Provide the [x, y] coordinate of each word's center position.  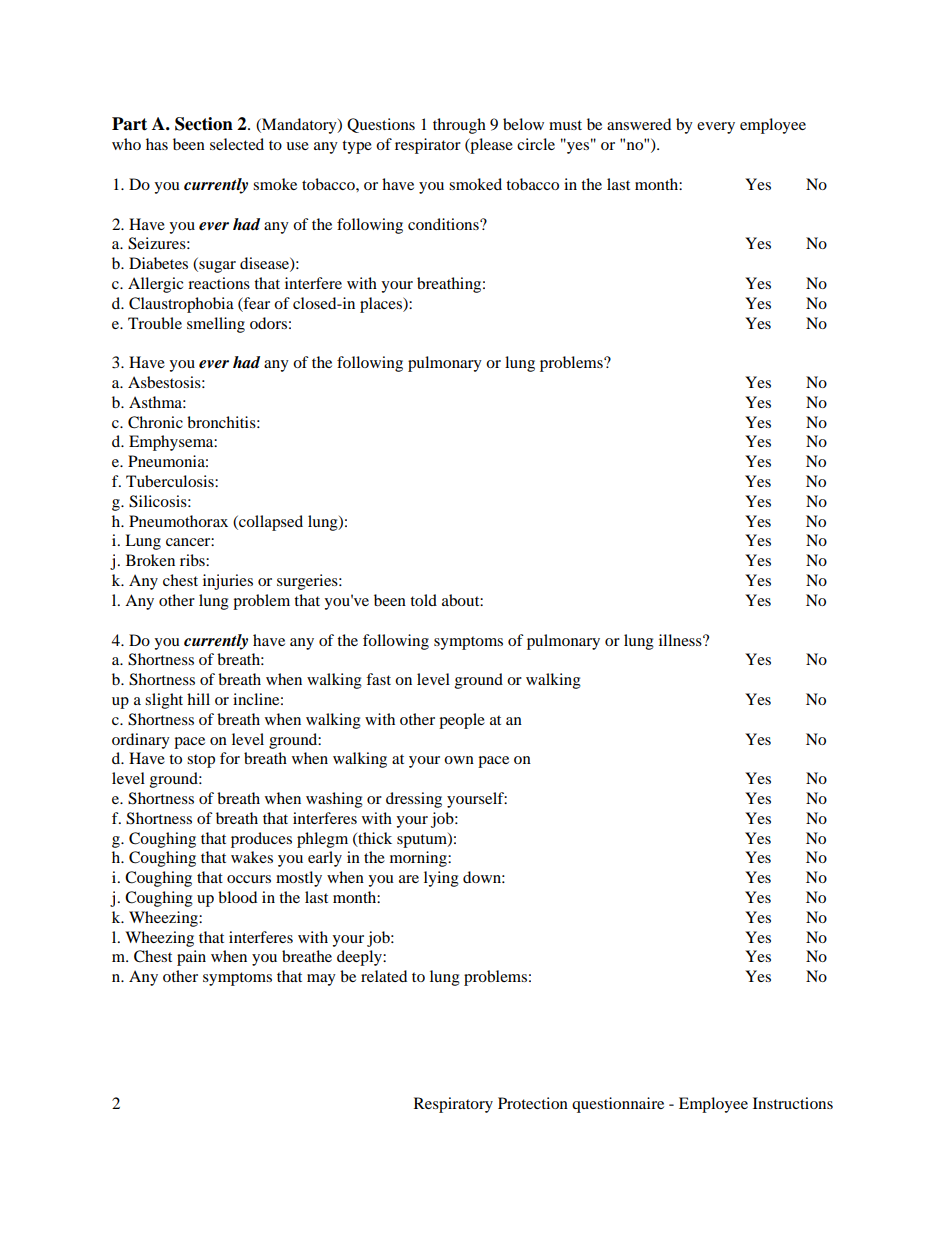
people [462, 721]
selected [237, 144]
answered [639, 124]
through [459, 126]
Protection [533, 1103]
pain [191, 958]
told [423, 600]
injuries [228, 582]
